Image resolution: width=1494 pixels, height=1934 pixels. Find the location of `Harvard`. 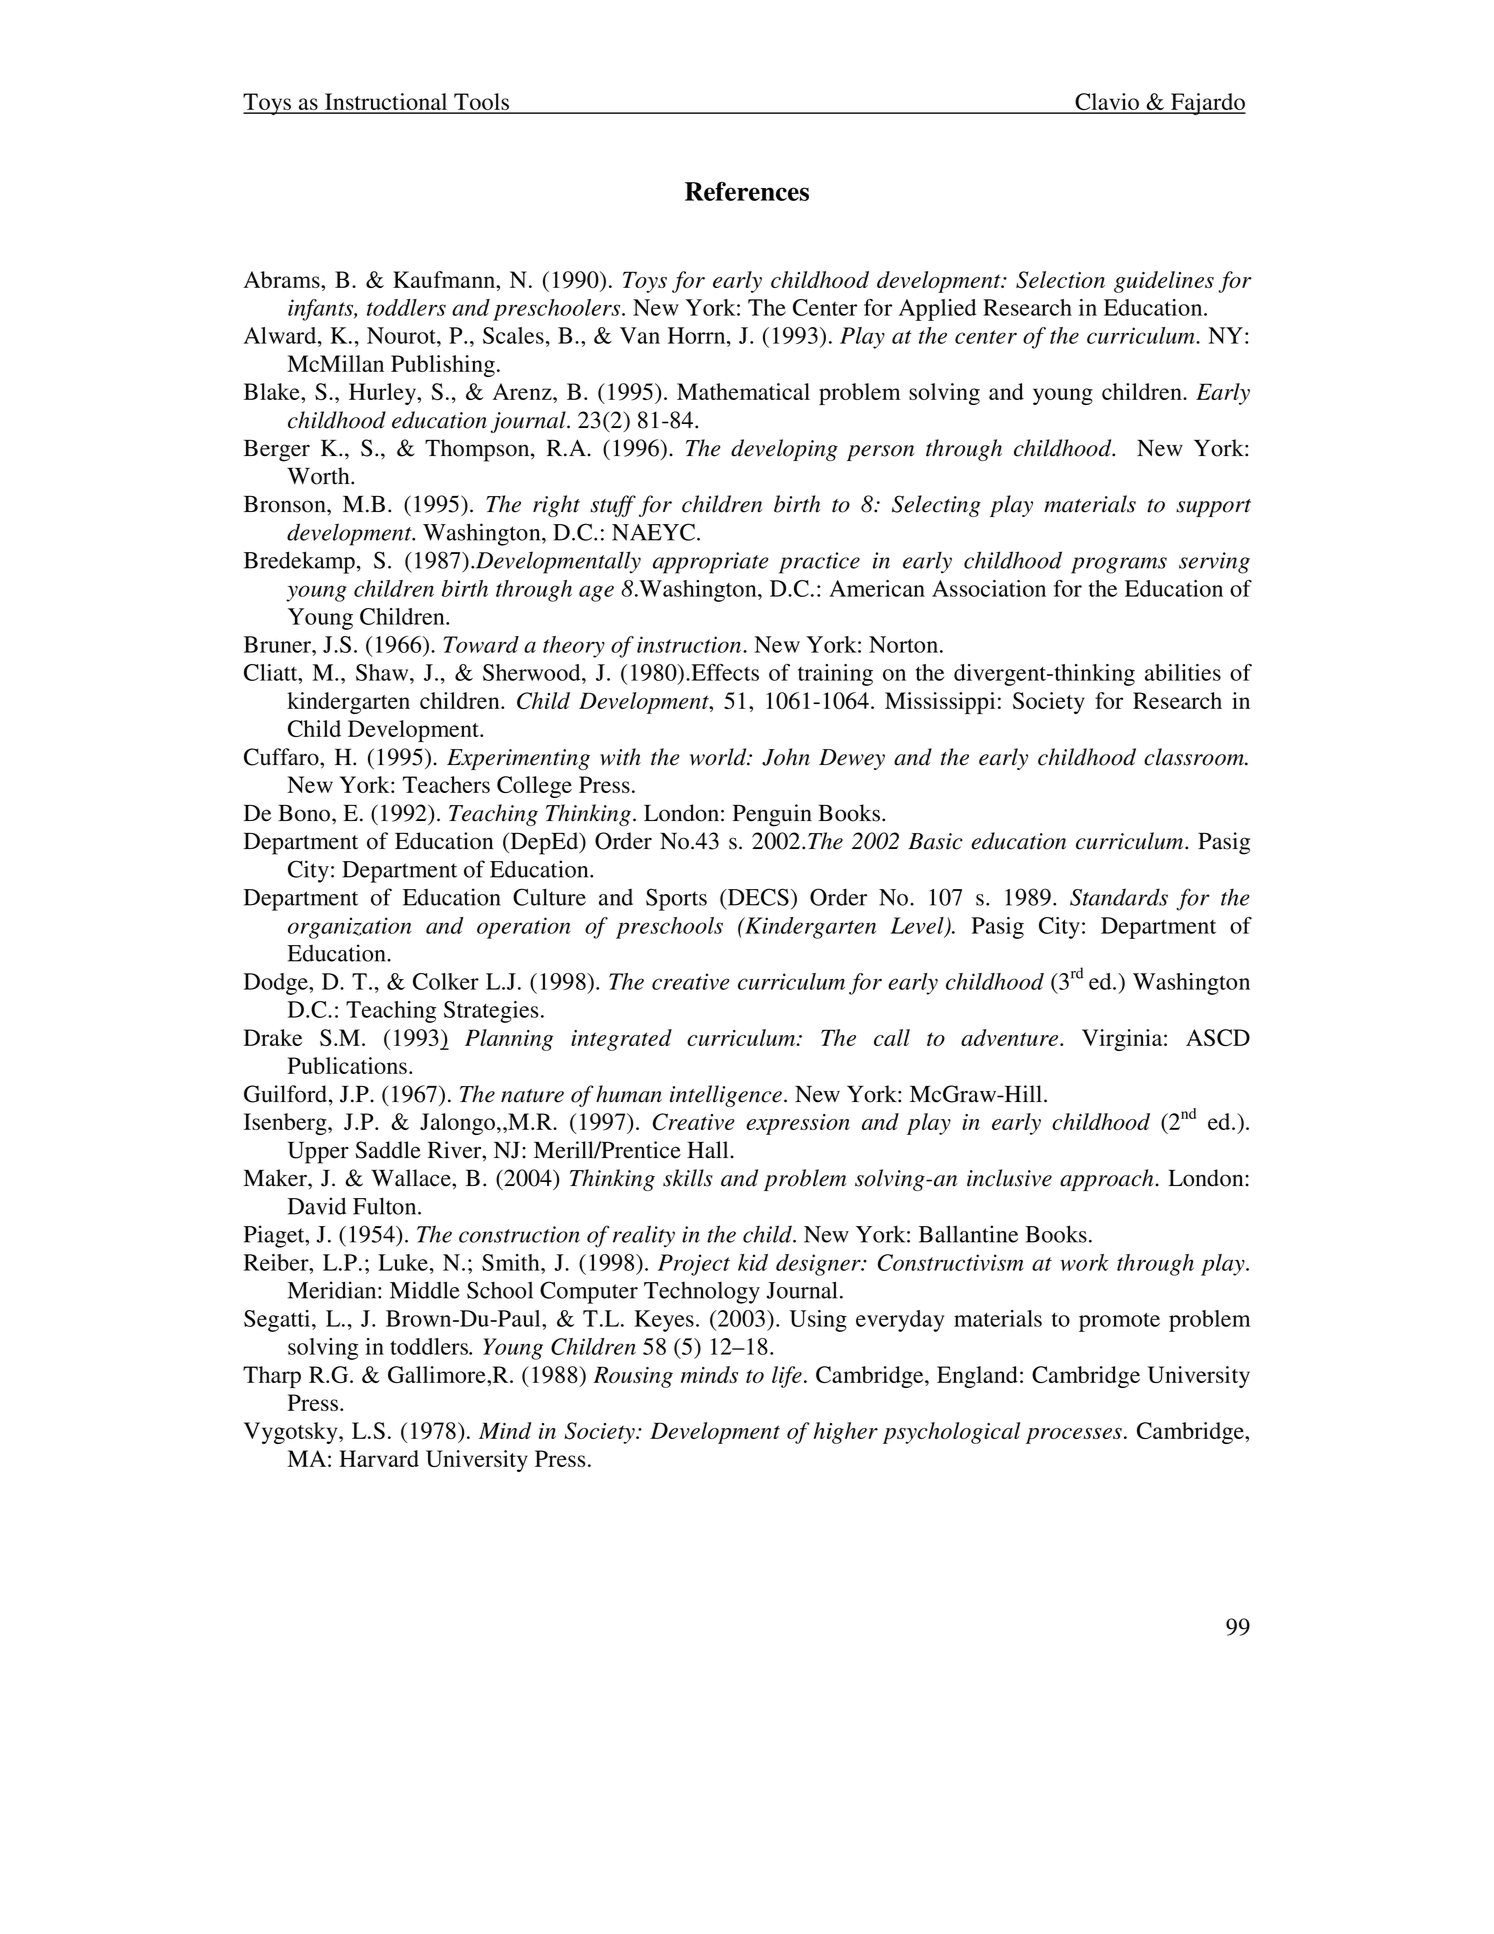

Harvard is located at coordinates (379, 1458).
